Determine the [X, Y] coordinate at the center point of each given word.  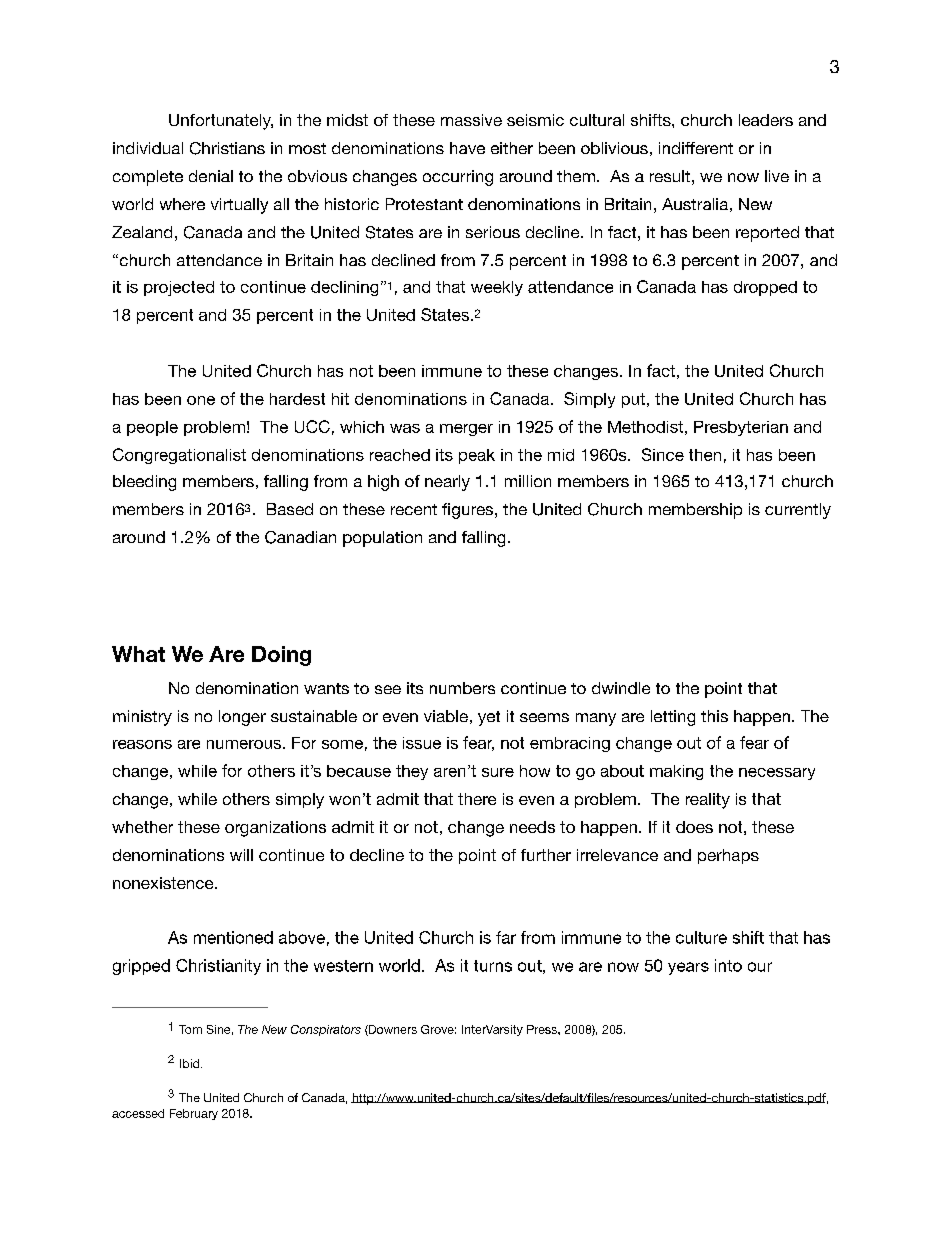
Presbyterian [741, 428]
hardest [297, 399]
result [670, 176]
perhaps [728, 856]
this [714, 716]
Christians [227, 148]
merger [466, 430]
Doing [281, 656]
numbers [462, 688]
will [241, 855]
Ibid [189, 1063]
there [477, 799]
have [467, 148]
